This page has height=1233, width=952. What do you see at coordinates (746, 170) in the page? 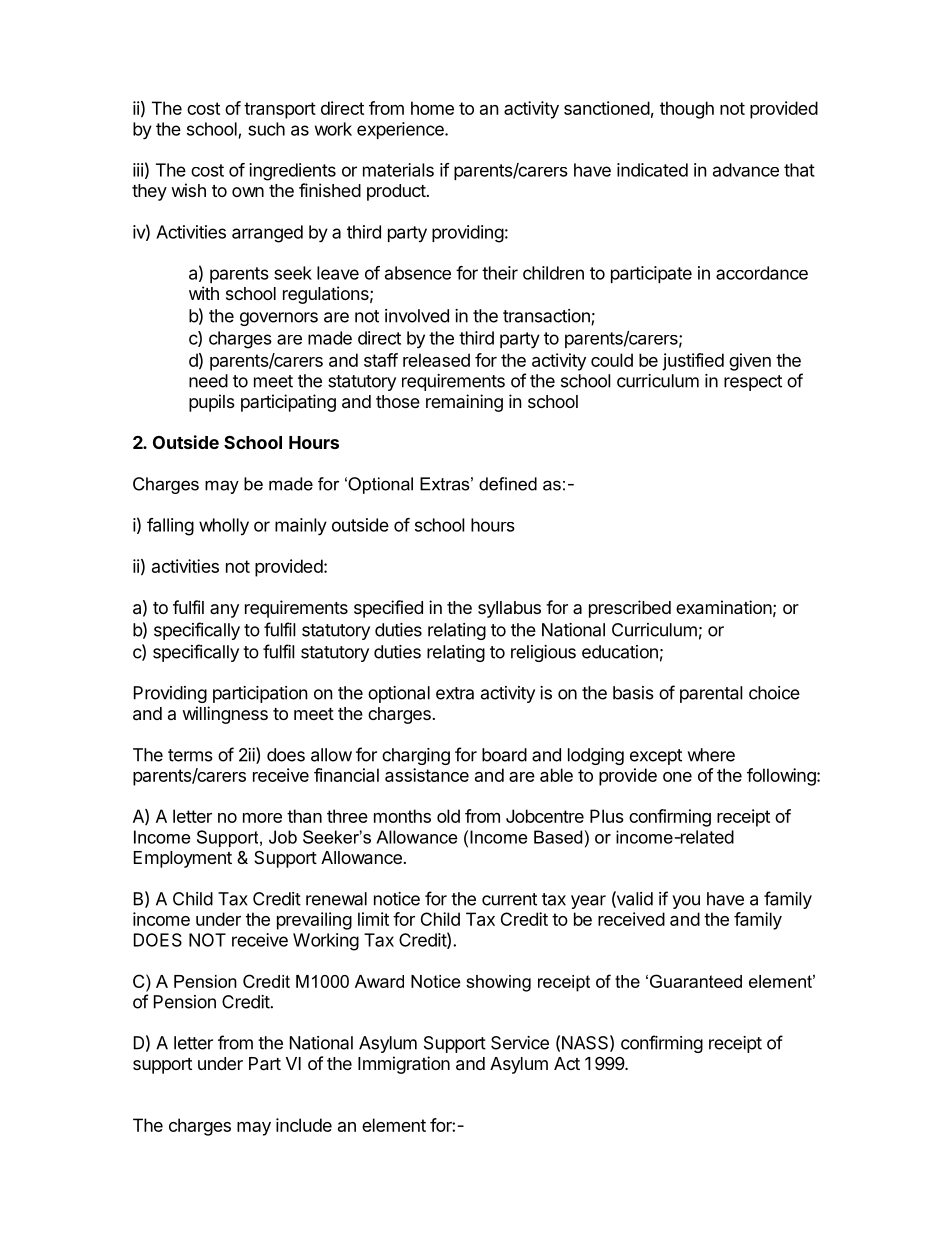
I see `advance` at bounding box center [746, 170].
